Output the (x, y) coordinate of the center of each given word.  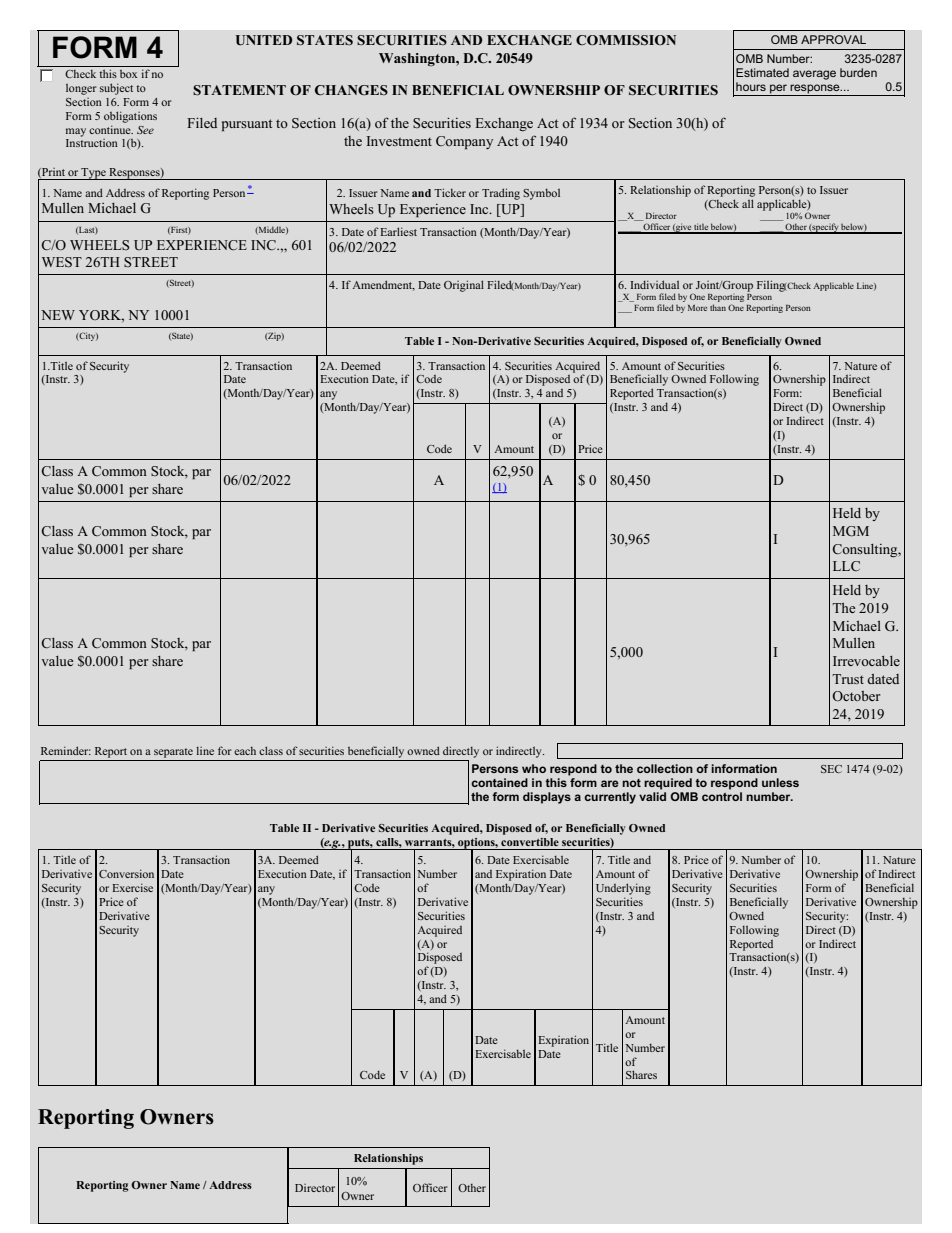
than (718, 307)
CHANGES (351, 90)
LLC (846, 566)
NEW (58, 315)
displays (547, 798)
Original (464, 286)
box (128, 74)
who (534, 768)
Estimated (762, 72)
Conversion (126, 873)
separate (173, 753)
